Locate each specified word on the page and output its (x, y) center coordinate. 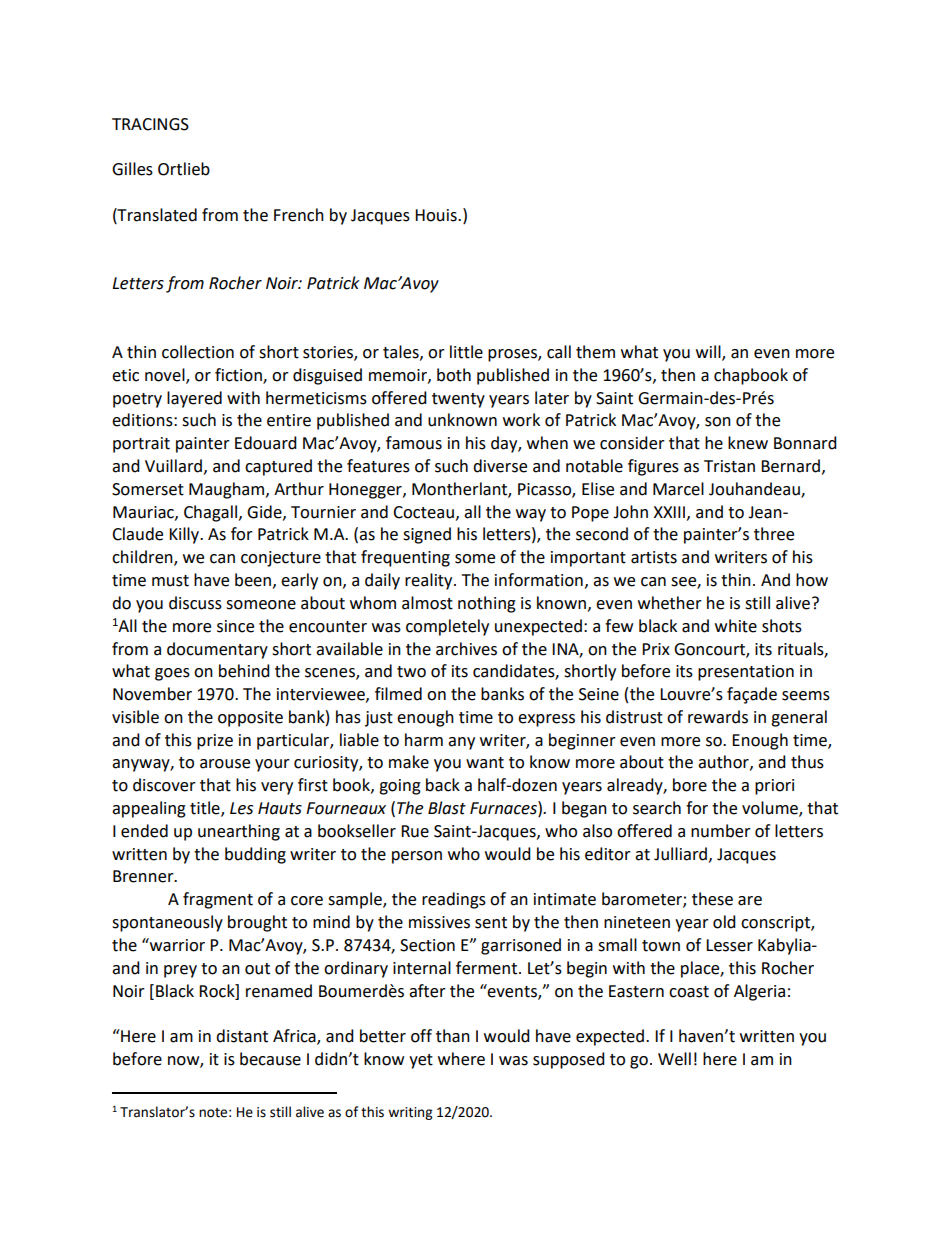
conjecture (281, 559)
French (299, 215)
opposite (250, 719)
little (466, 352)
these (712, 899)
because (270, 1059)
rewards (718, 717)
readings (454, 900)
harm (424, 740)
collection (198, 352)
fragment (218, 900)
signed (427, 535)
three (774, 534)
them (595, 352)
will (709, 352)
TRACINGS (150, 124)
